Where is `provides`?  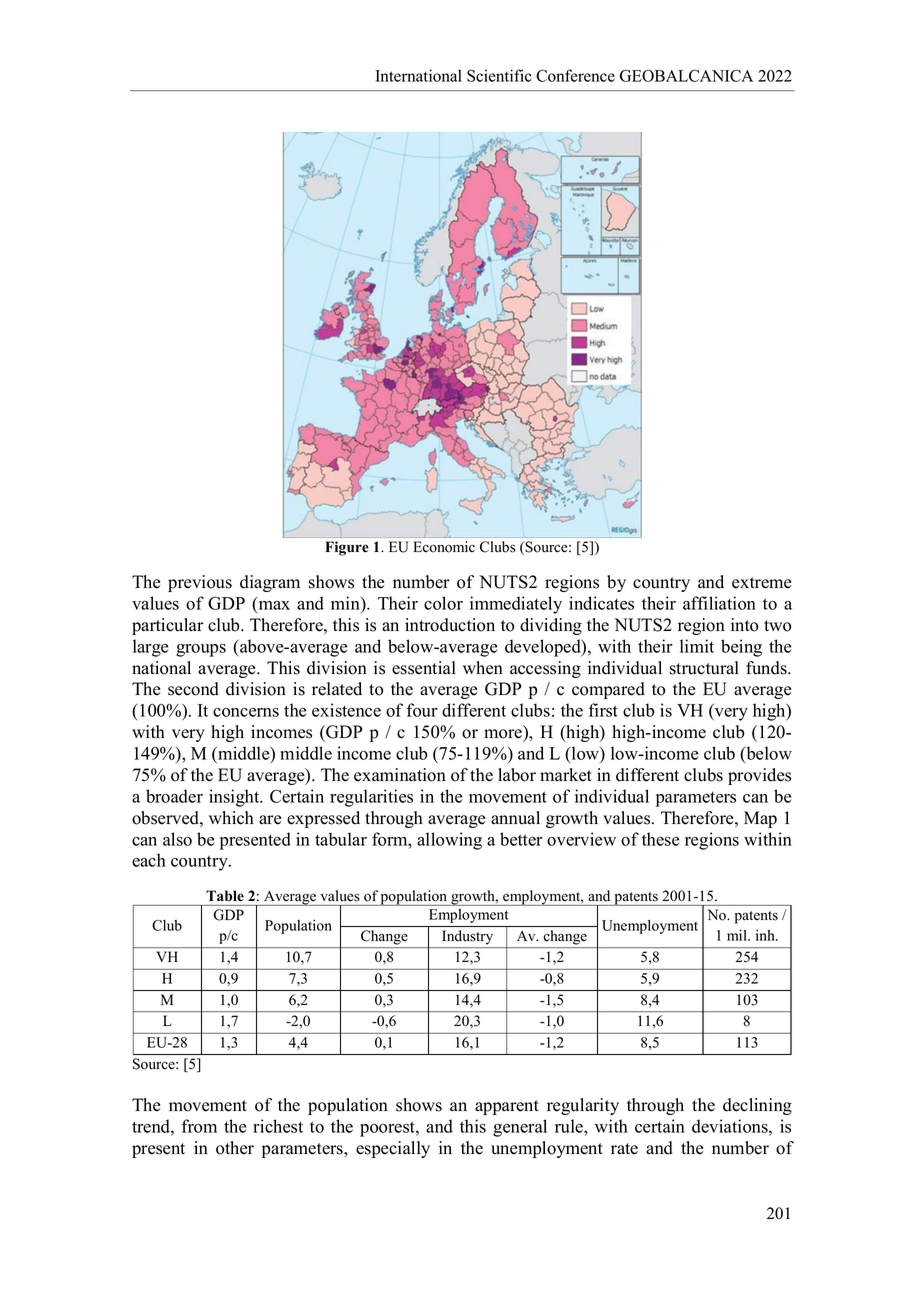
provides is located at coordinates (759, 776).
